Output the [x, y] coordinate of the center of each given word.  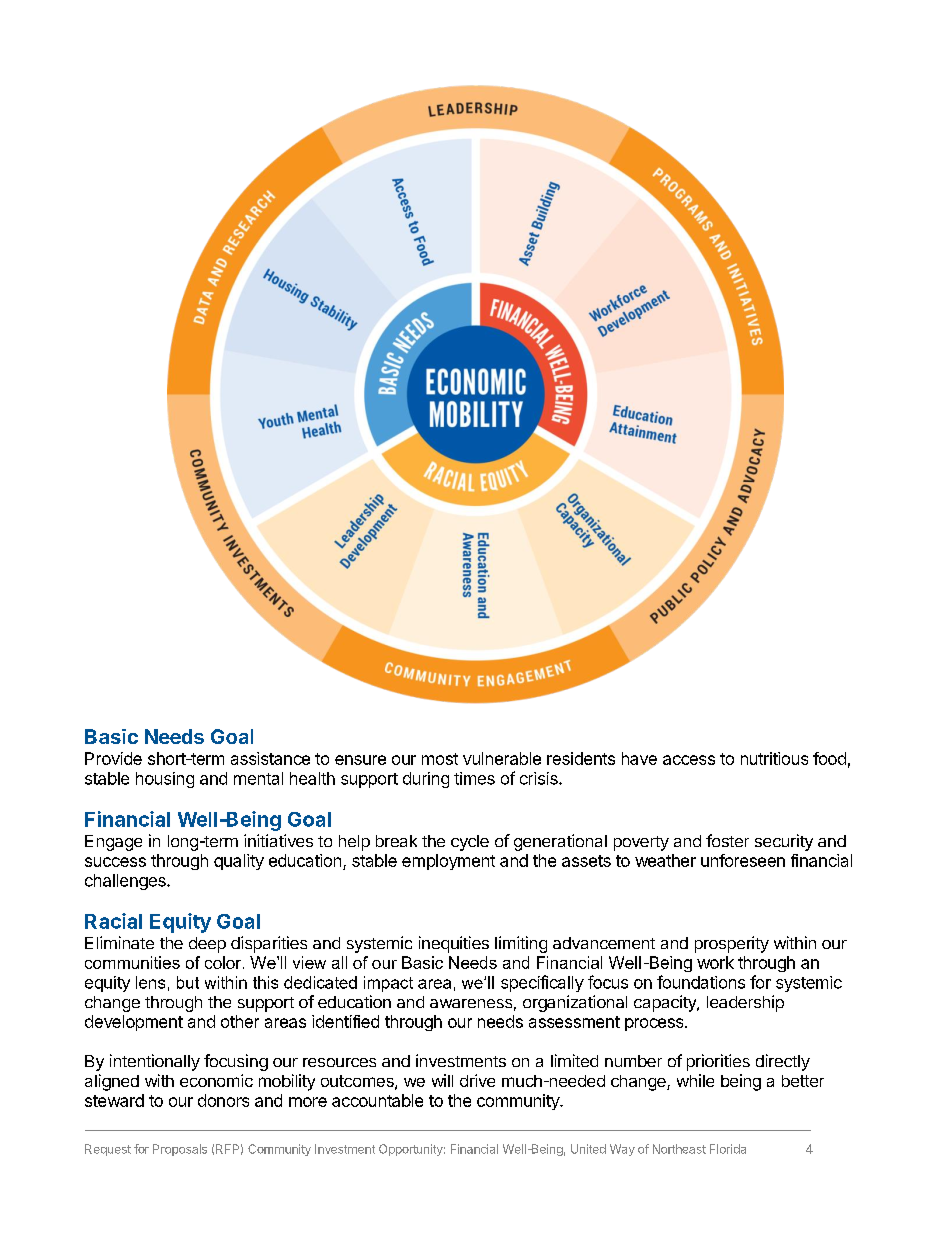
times [474, 778]
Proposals [180, 1150]
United [588, 1149]
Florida [728, 1149]
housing [165, 780]
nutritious [774, 758]
